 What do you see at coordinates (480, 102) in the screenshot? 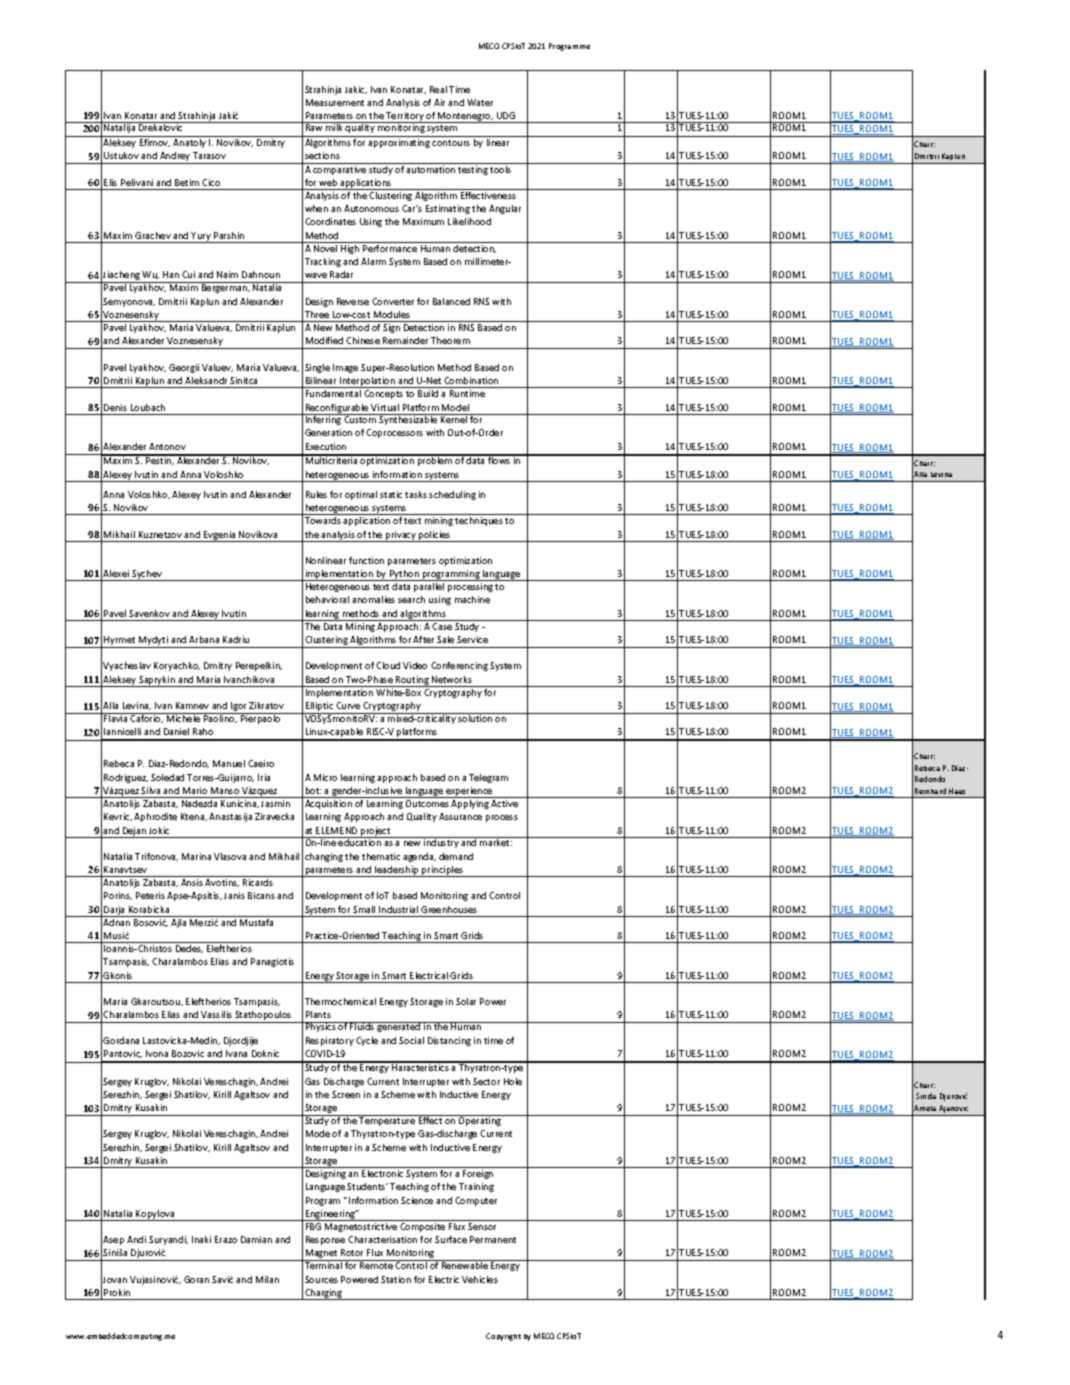
I see `Water` at bounding box center [480, 102].
